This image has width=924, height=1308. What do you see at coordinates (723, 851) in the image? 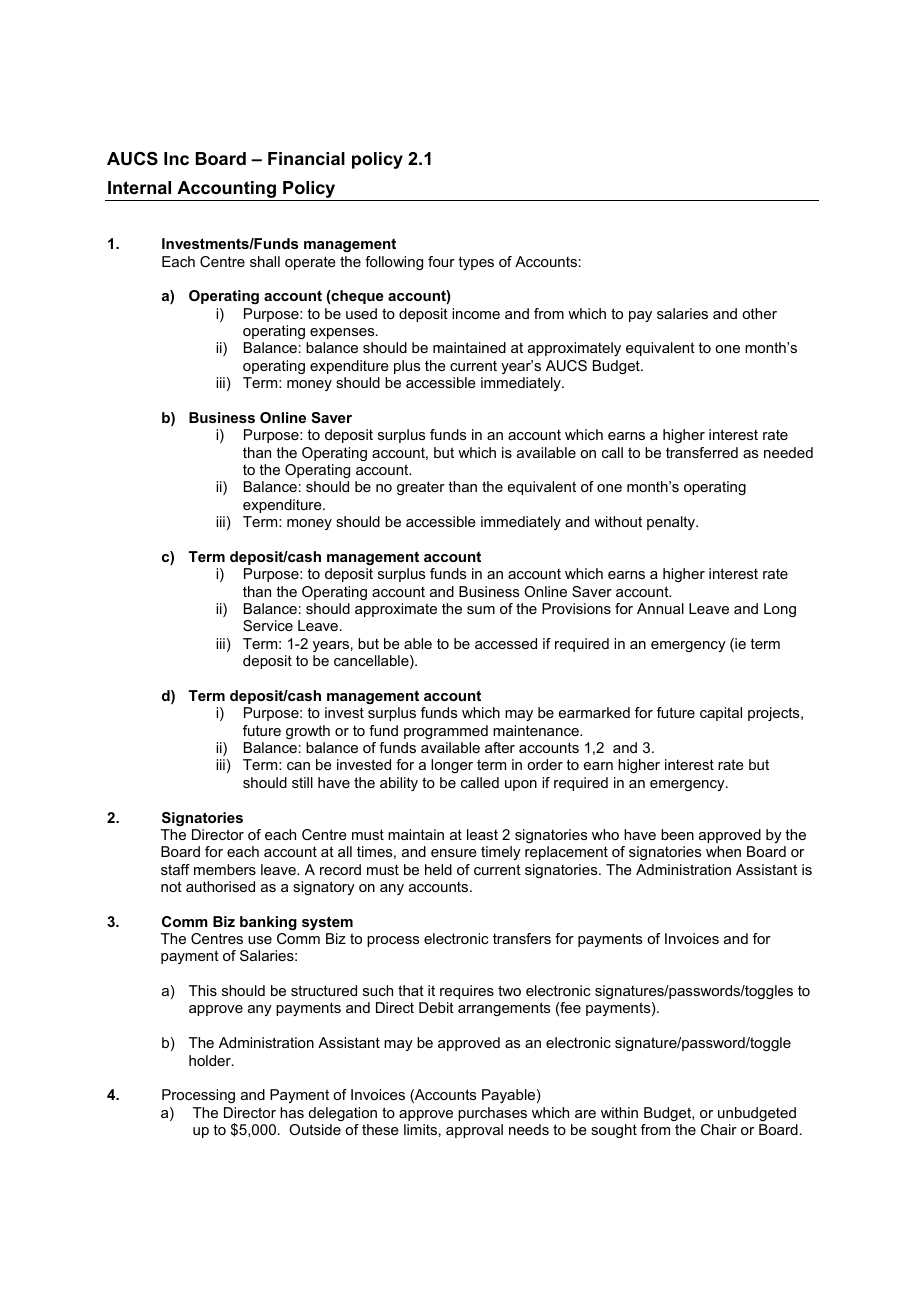
I see `when` at bounding box center [723, 851].
